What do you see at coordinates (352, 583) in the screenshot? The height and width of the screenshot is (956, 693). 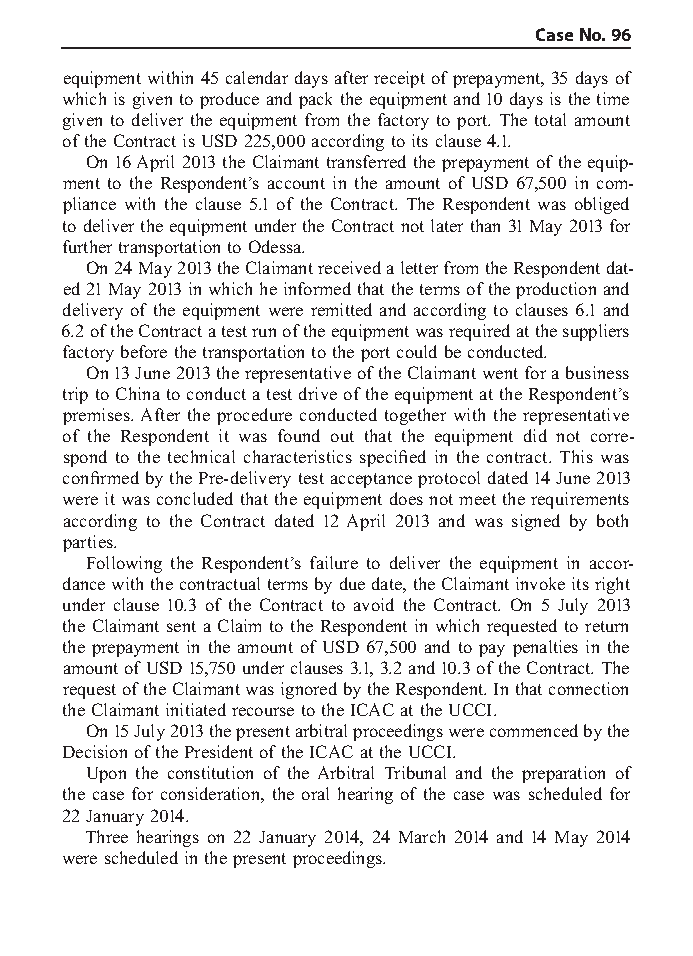 I see `due` at bounding box center [352, 583].
